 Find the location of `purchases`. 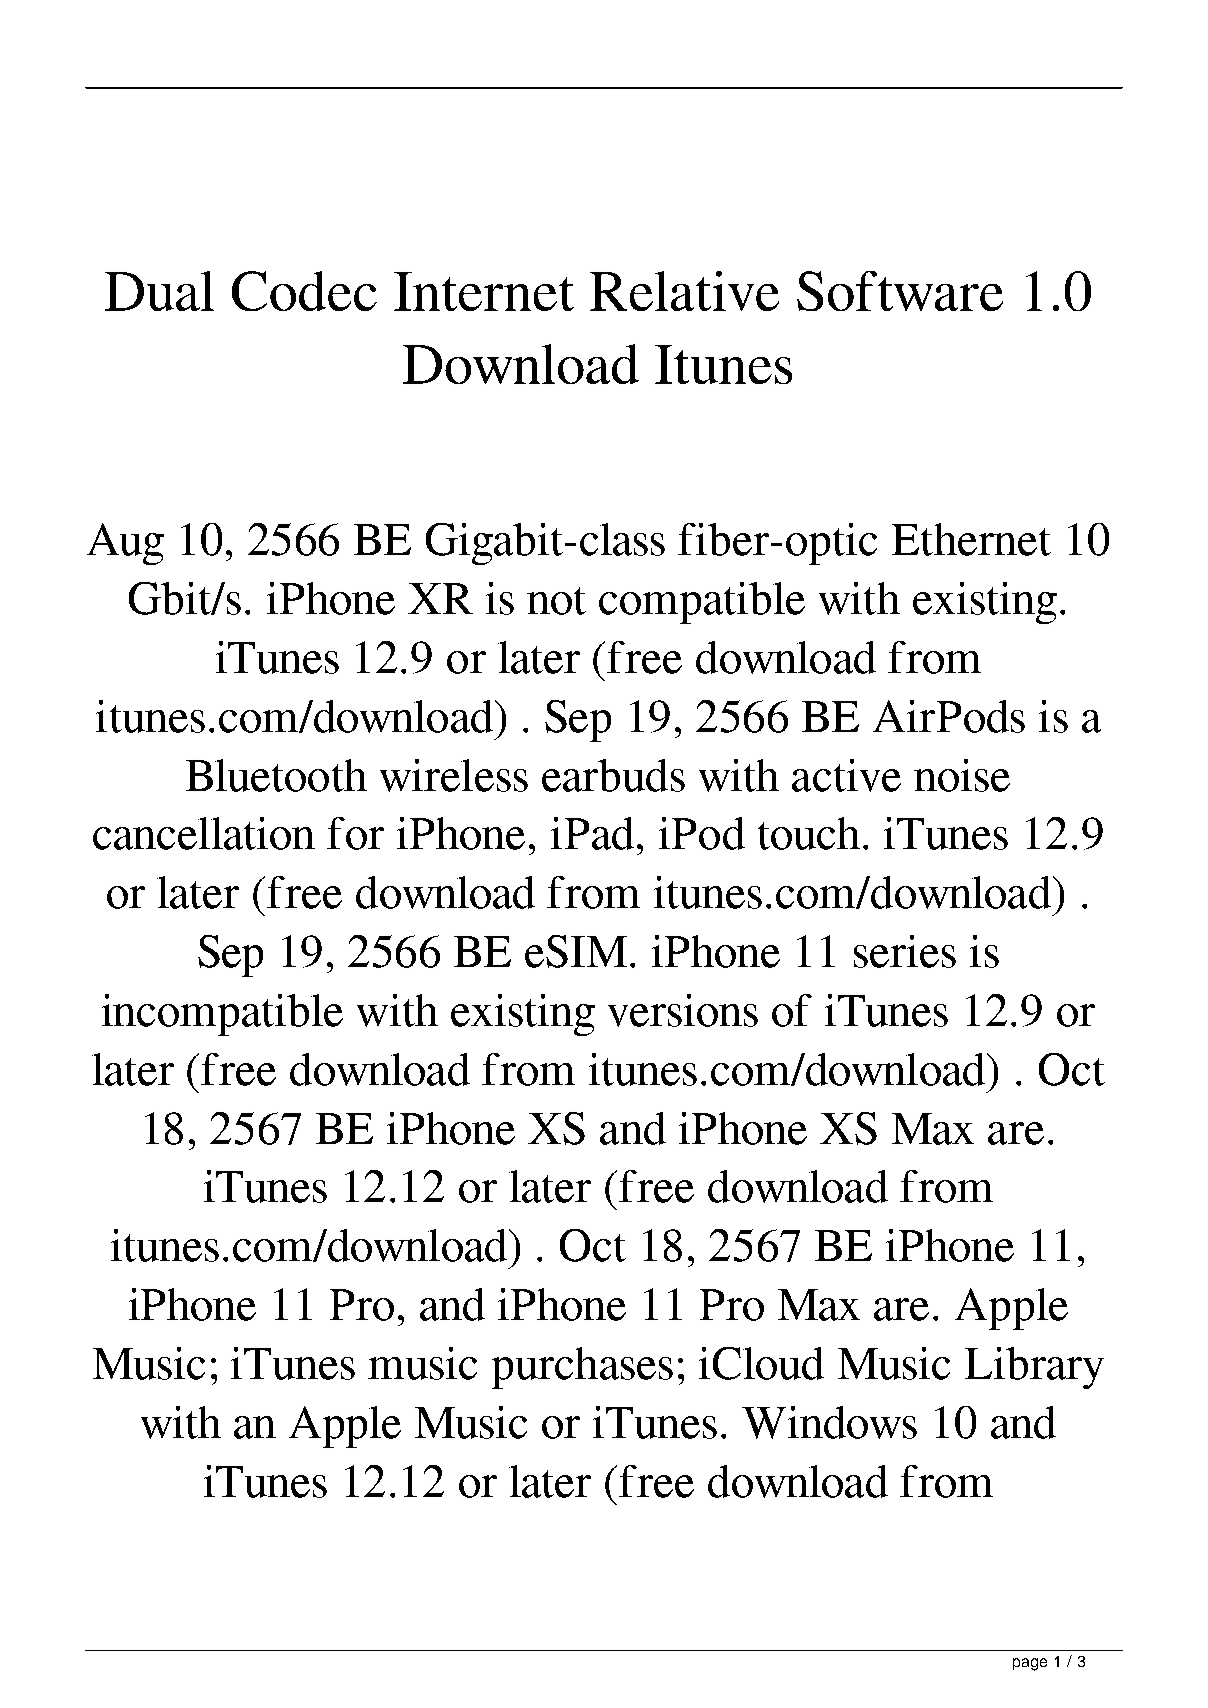

purchases is located at coordinates (582, 1368).
